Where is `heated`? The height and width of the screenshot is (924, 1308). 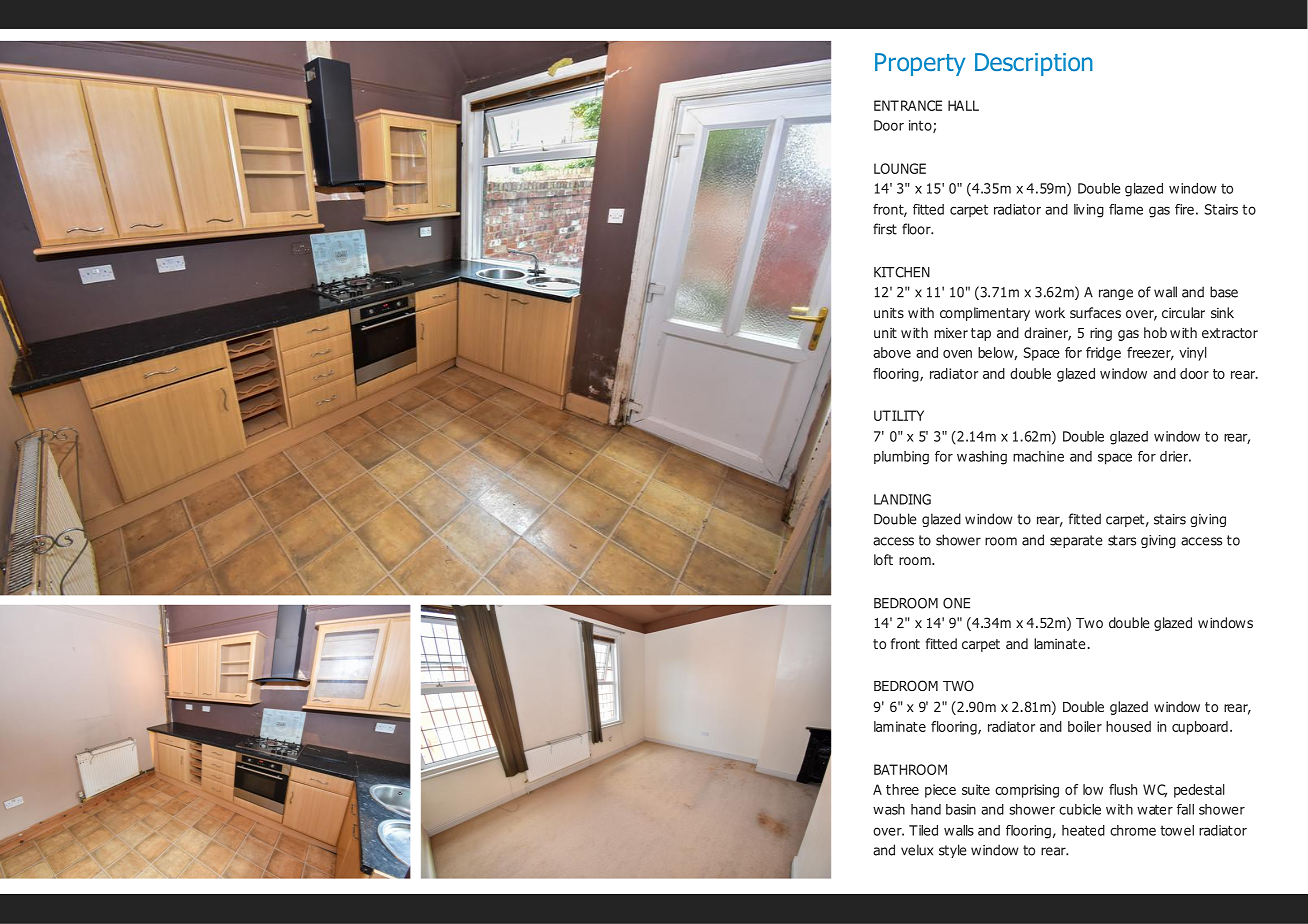 heated is located at coordinates (1083, 830).
